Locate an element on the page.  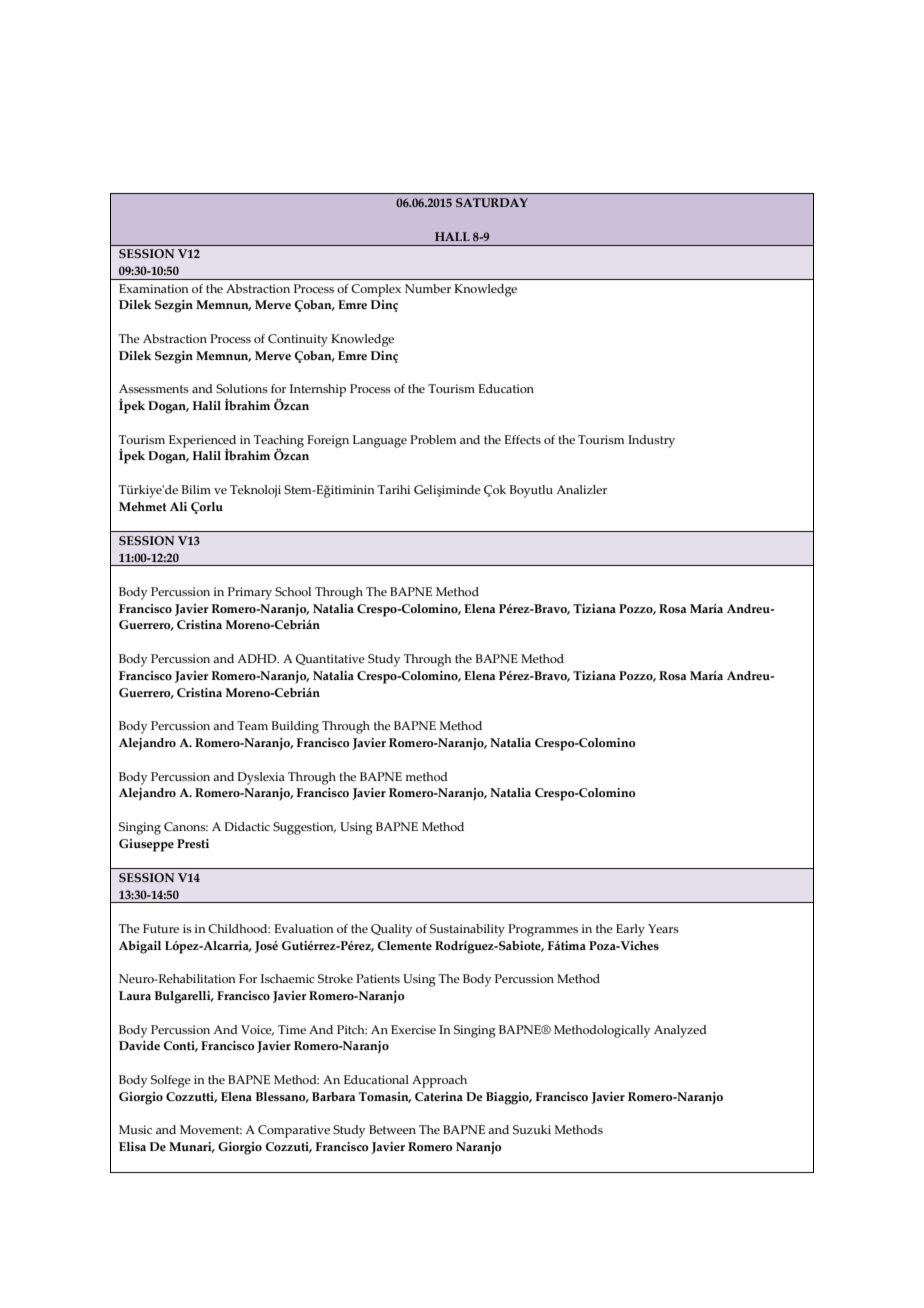
Early is located at coordinates (630, 930).
